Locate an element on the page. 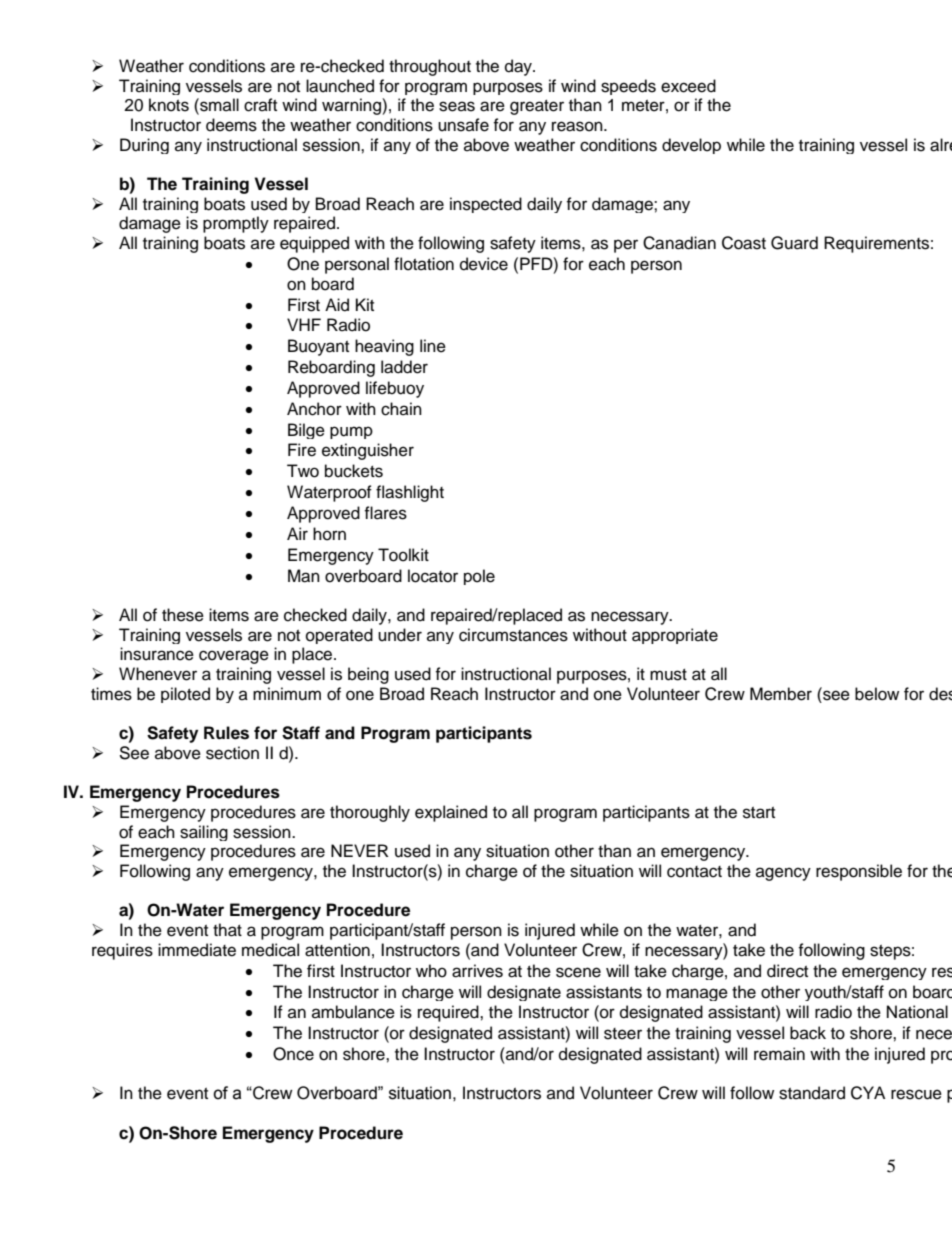 The width and height of the page is (952, 1233). chain is located at coordinates (401, 409).
